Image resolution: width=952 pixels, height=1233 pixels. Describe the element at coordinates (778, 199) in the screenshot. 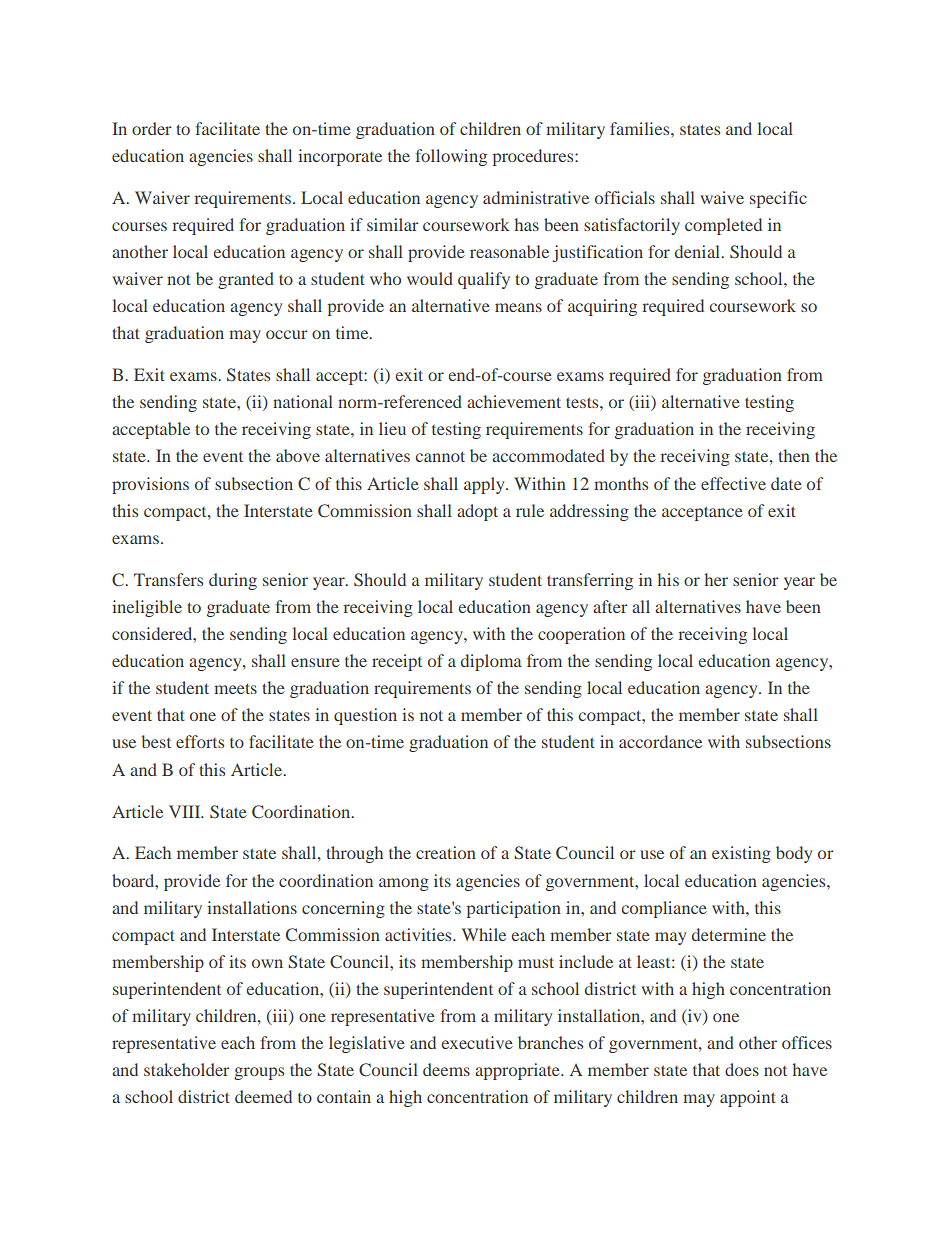

I see `specific` at that location.
